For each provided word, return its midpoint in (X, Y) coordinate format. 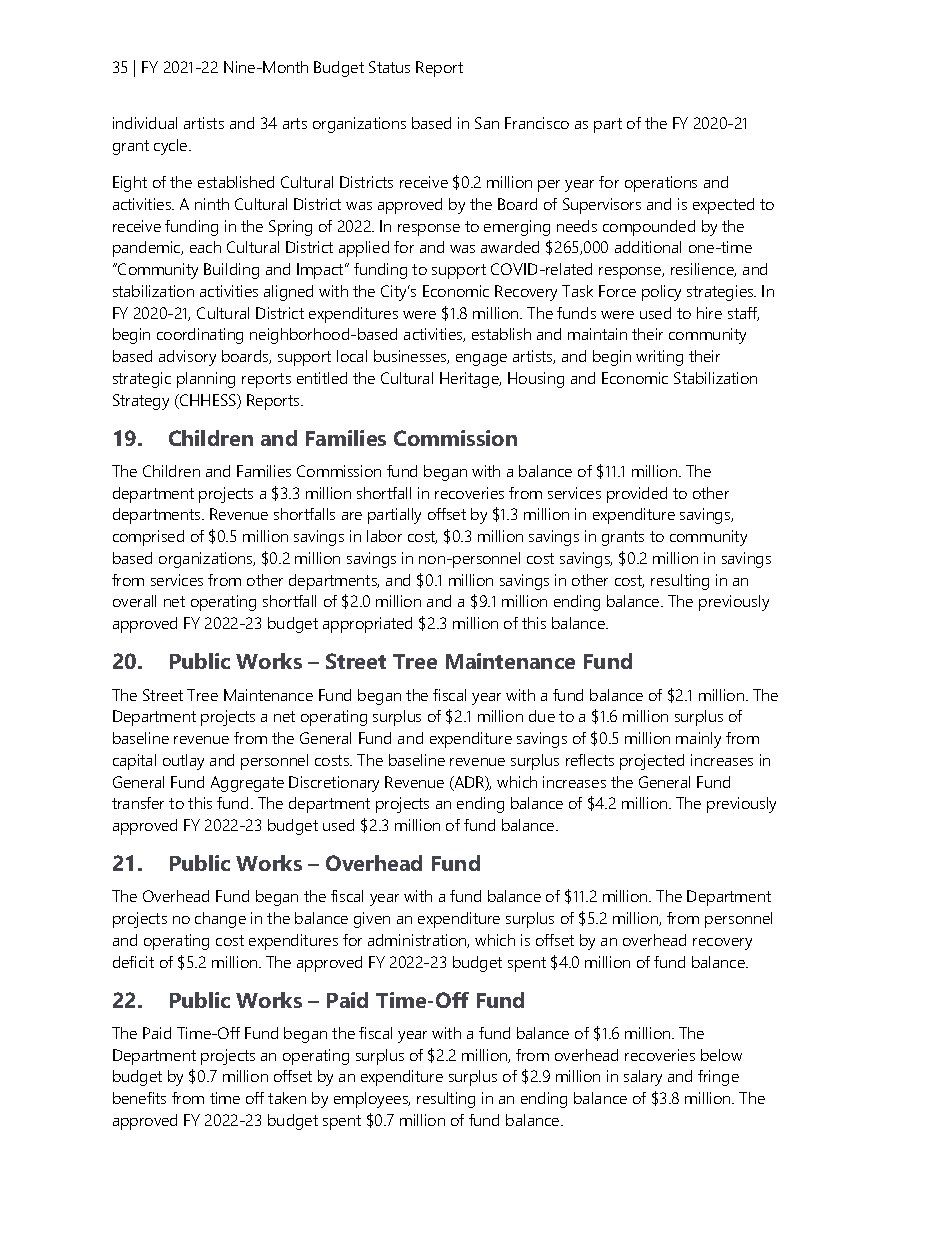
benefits (139, 1098)
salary (643, 1078)
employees (372, 1100)
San (487, 123)
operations (661, 184)
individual (145, 123)
